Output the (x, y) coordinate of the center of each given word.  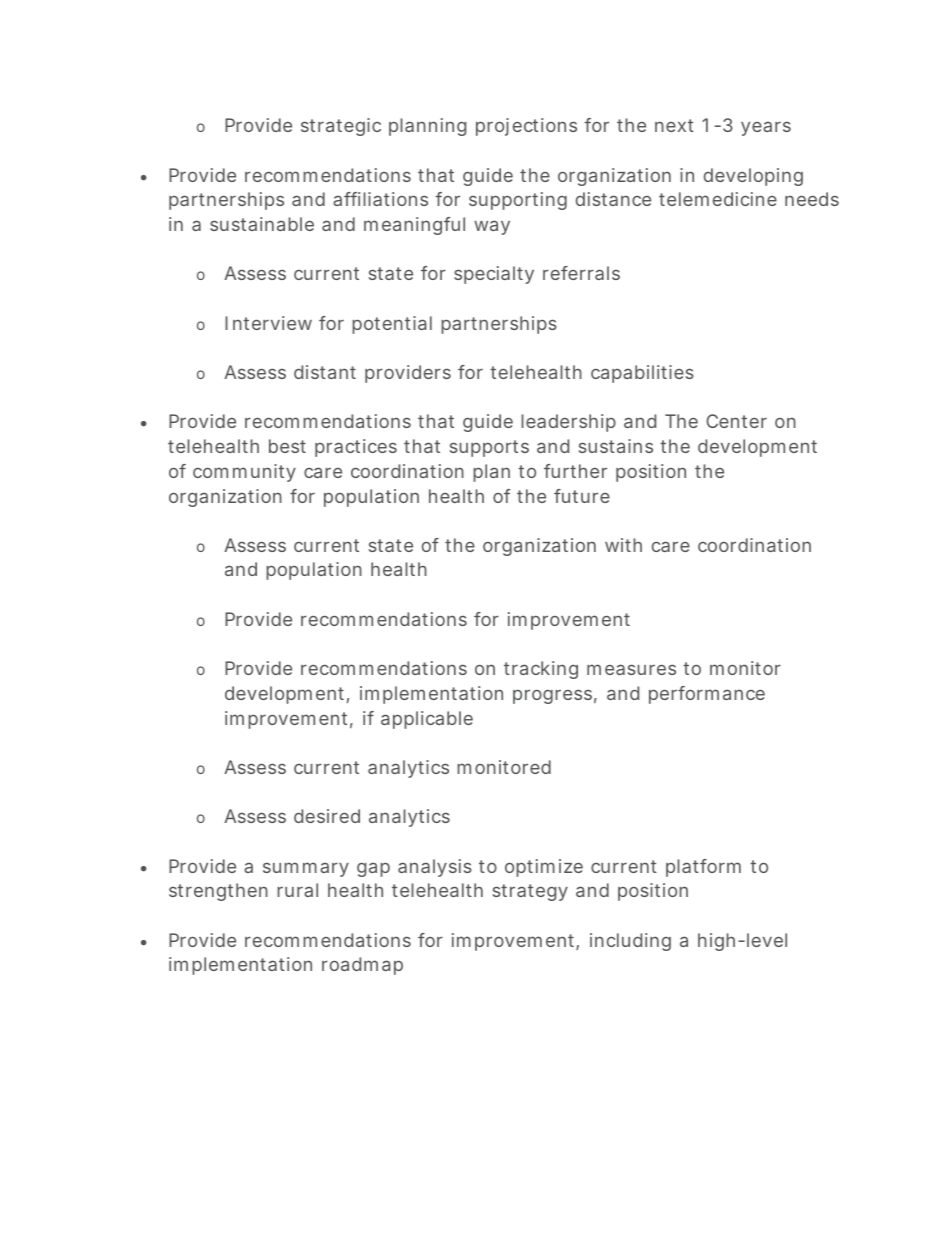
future (582, 496)
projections (526, 127)
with (623, 545)
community (244, 473)
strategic (341, 127)
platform (703, 868)
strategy (530, 892)
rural (297, 890)
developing (753, 177)
